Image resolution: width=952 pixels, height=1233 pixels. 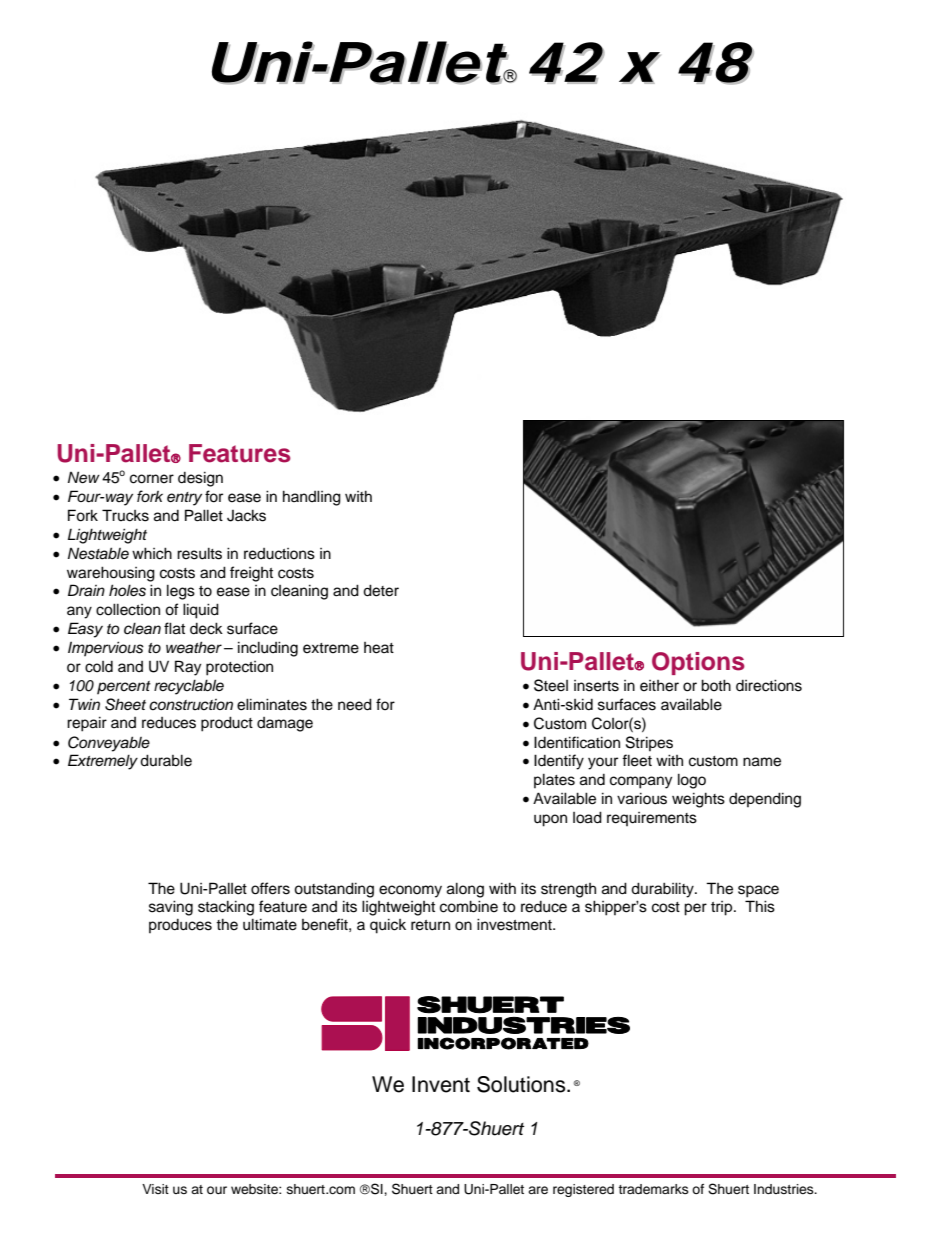 What do you see at coordinates (312, 498) in the screenshot?
I see `handling` at bounding box center [312, 498].
